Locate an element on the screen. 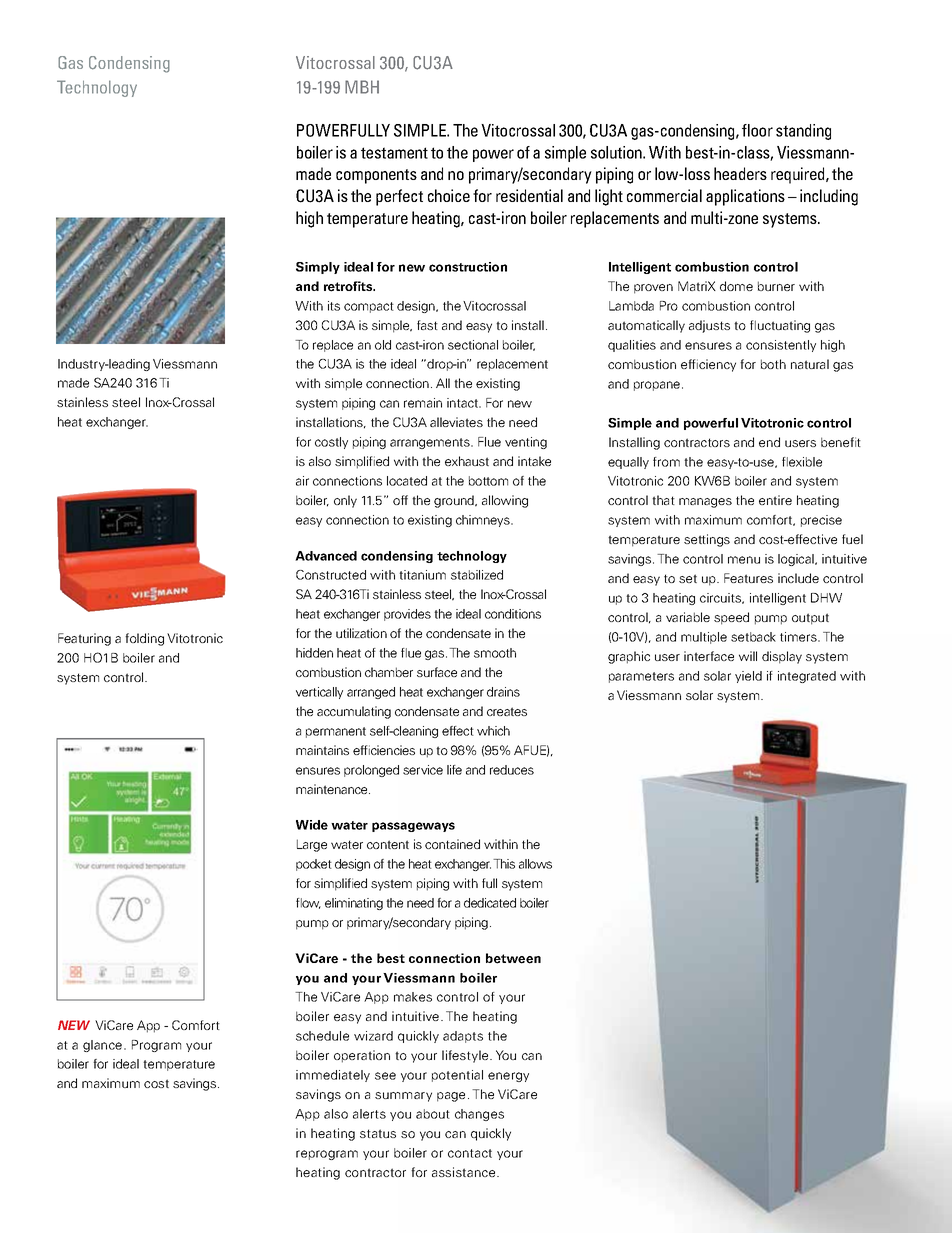 The height and width of the screenshot is (1233, 952). glance is located at coordinates (104, 1046).
